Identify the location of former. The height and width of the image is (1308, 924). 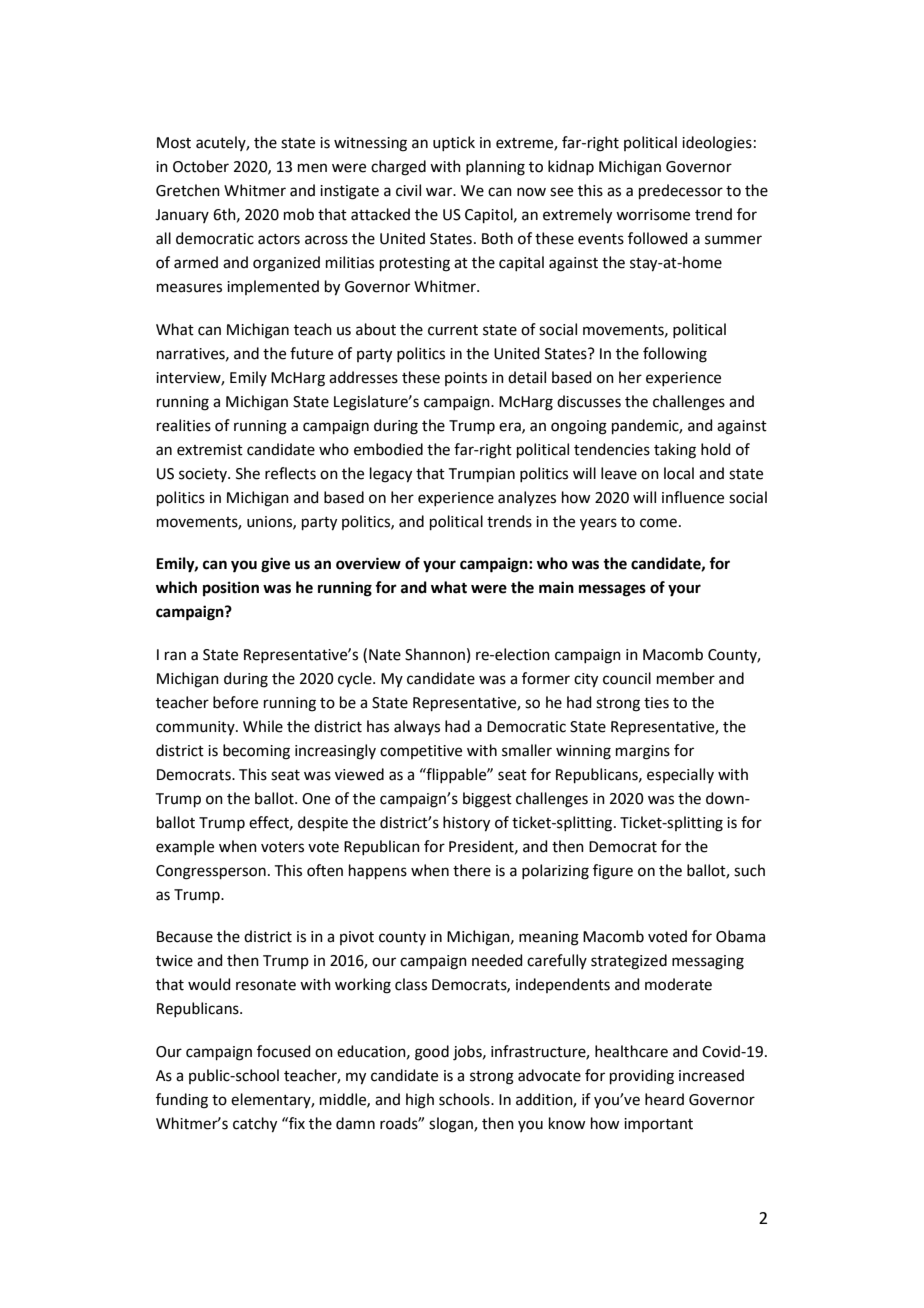
(546, 678).
